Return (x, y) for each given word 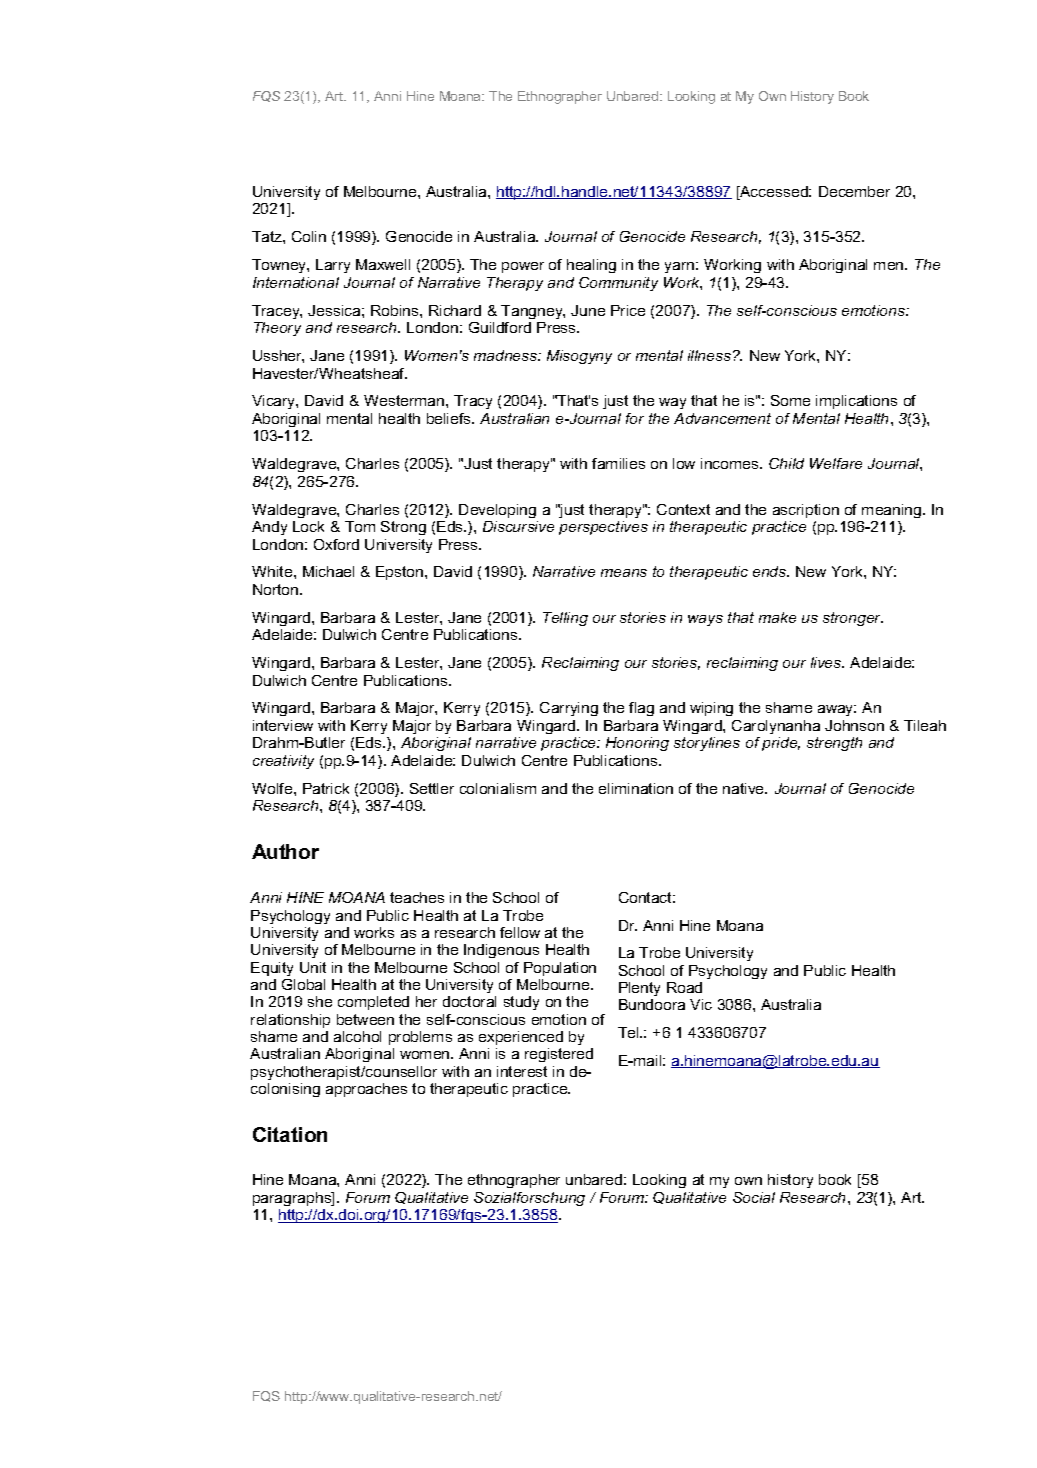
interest (522, 1071)
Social (754, 1197)
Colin (309, 236)
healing (591, 266)
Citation (290, 1134)
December (854, 191)
